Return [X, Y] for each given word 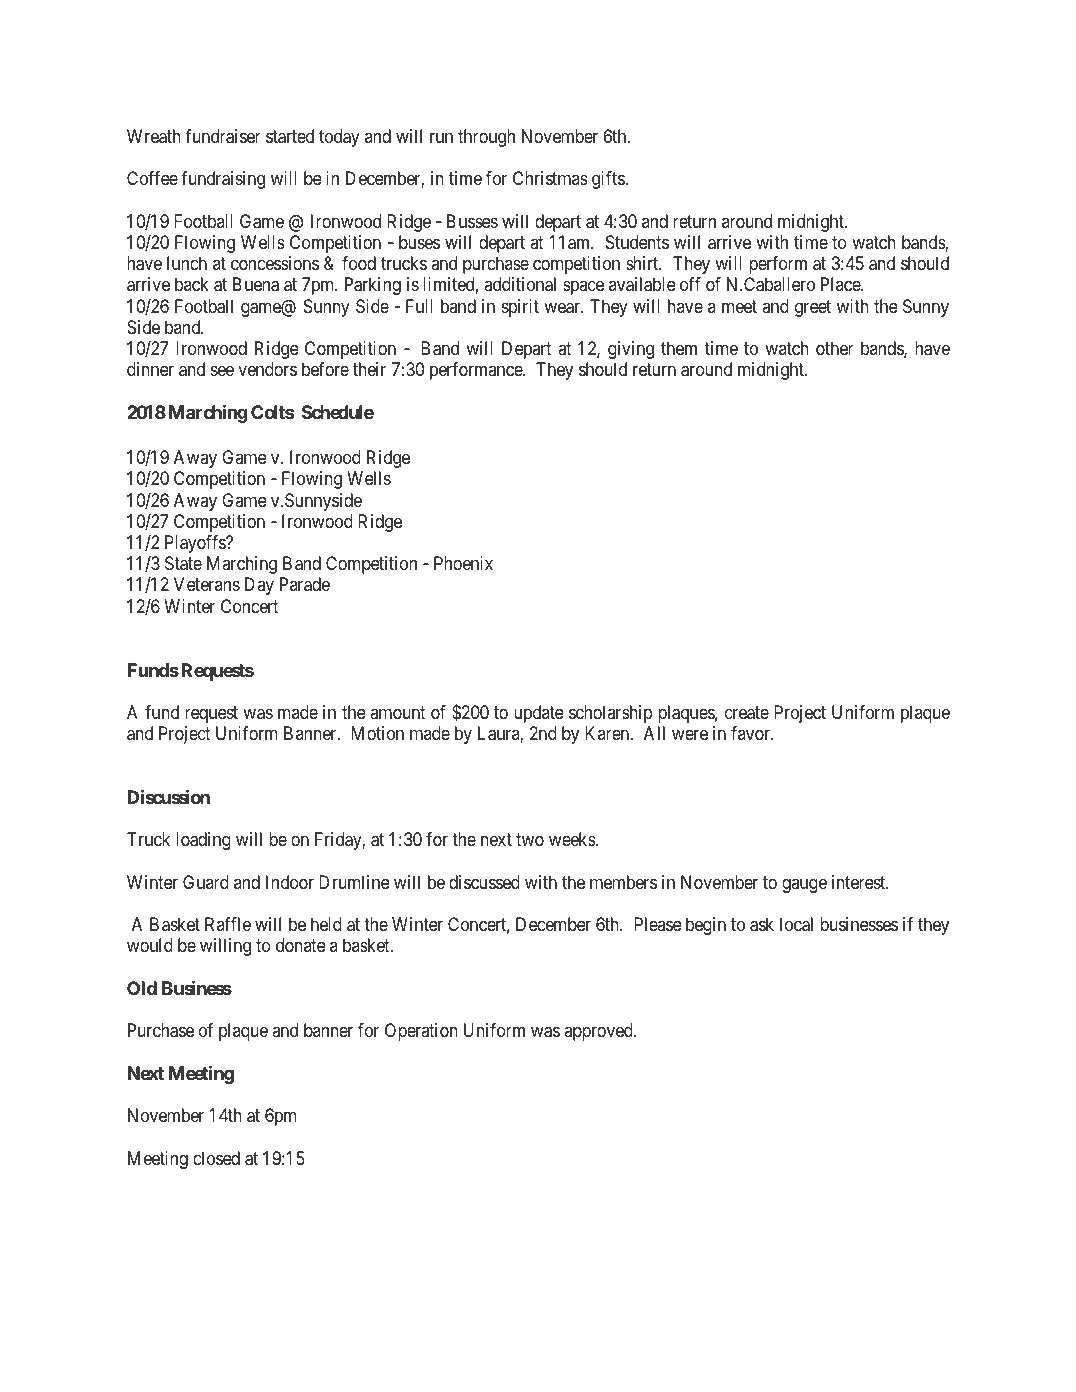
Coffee [152, 178]
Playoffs [196, 544]
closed [216, 1158]
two [530, 839]
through [486, 138]
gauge [804, 885]
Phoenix [463, 563]
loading [203, 841]
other [835, 348]
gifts [609, 180]
